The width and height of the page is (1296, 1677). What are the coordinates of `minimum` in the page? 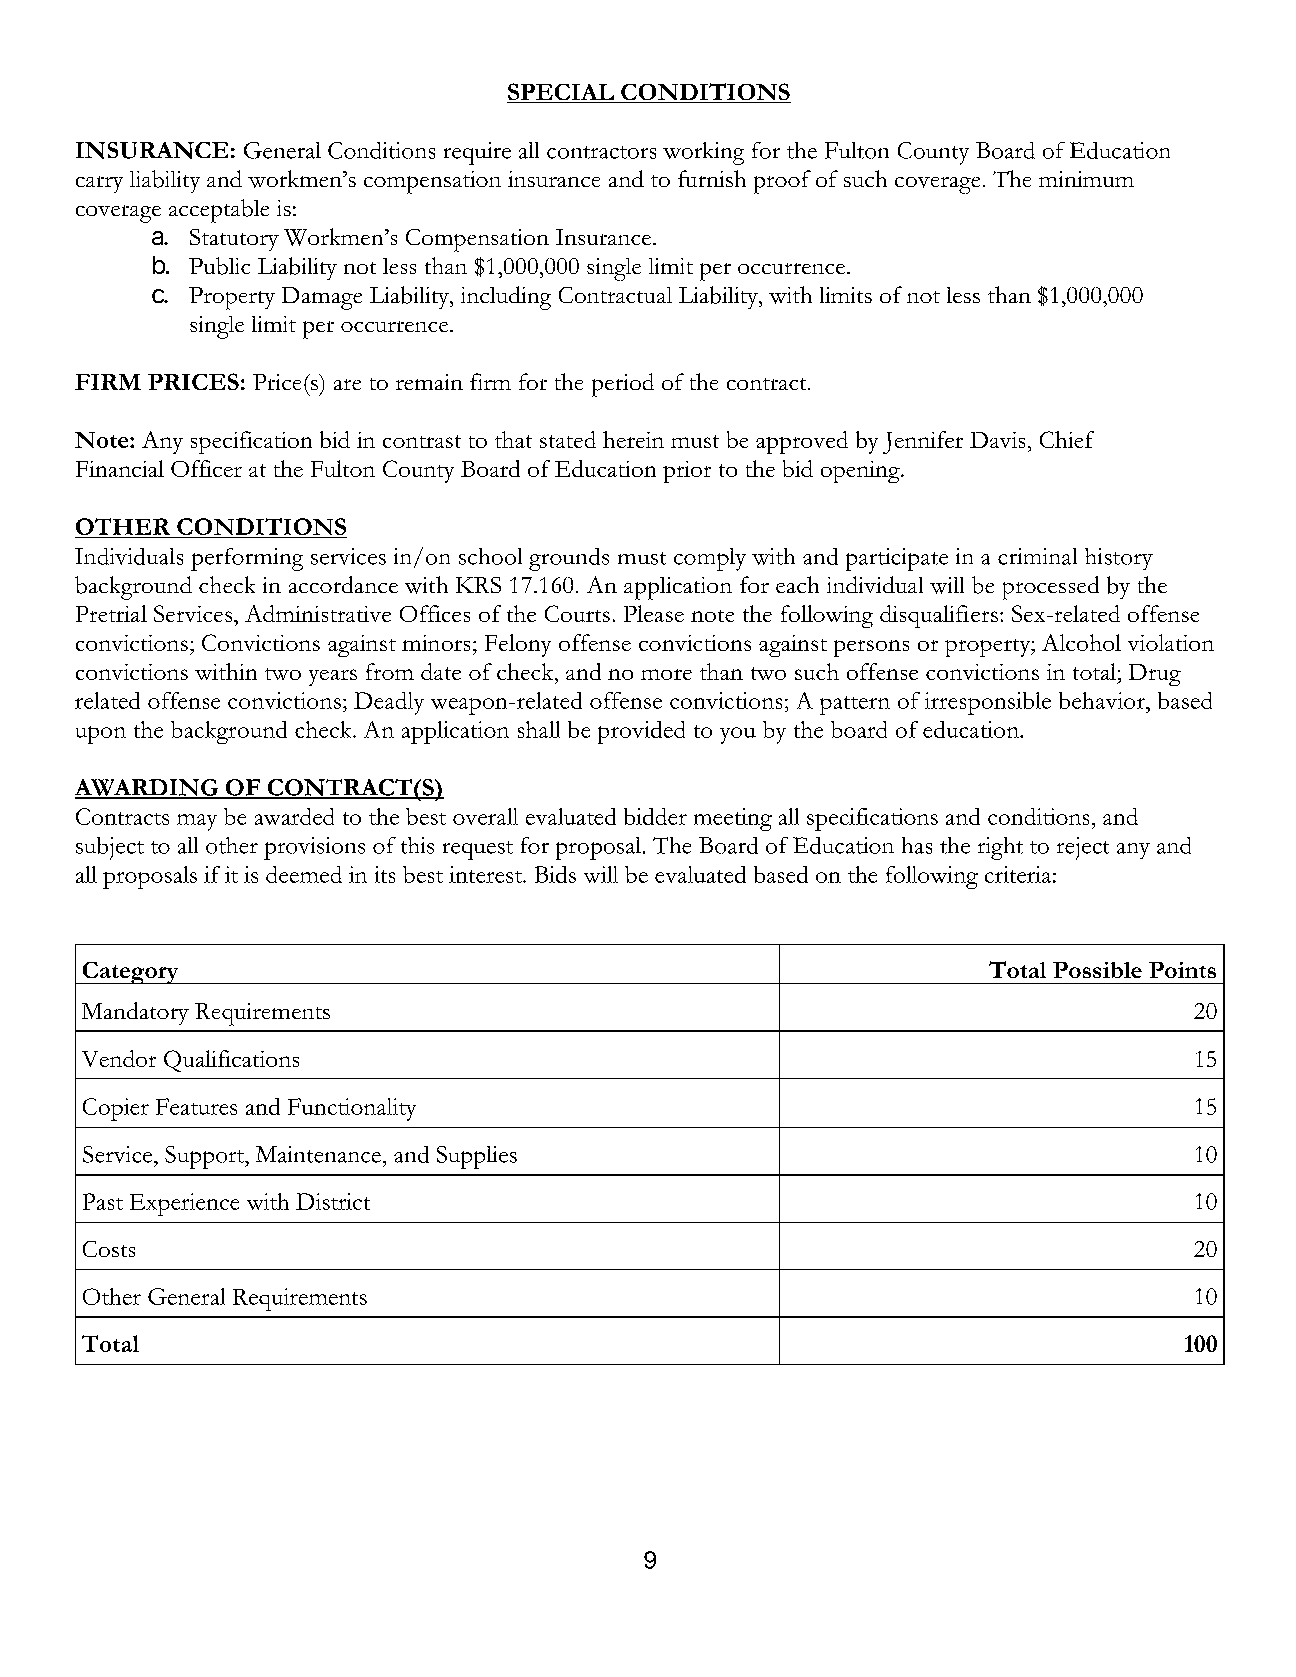 It's located at (1086, 179).
